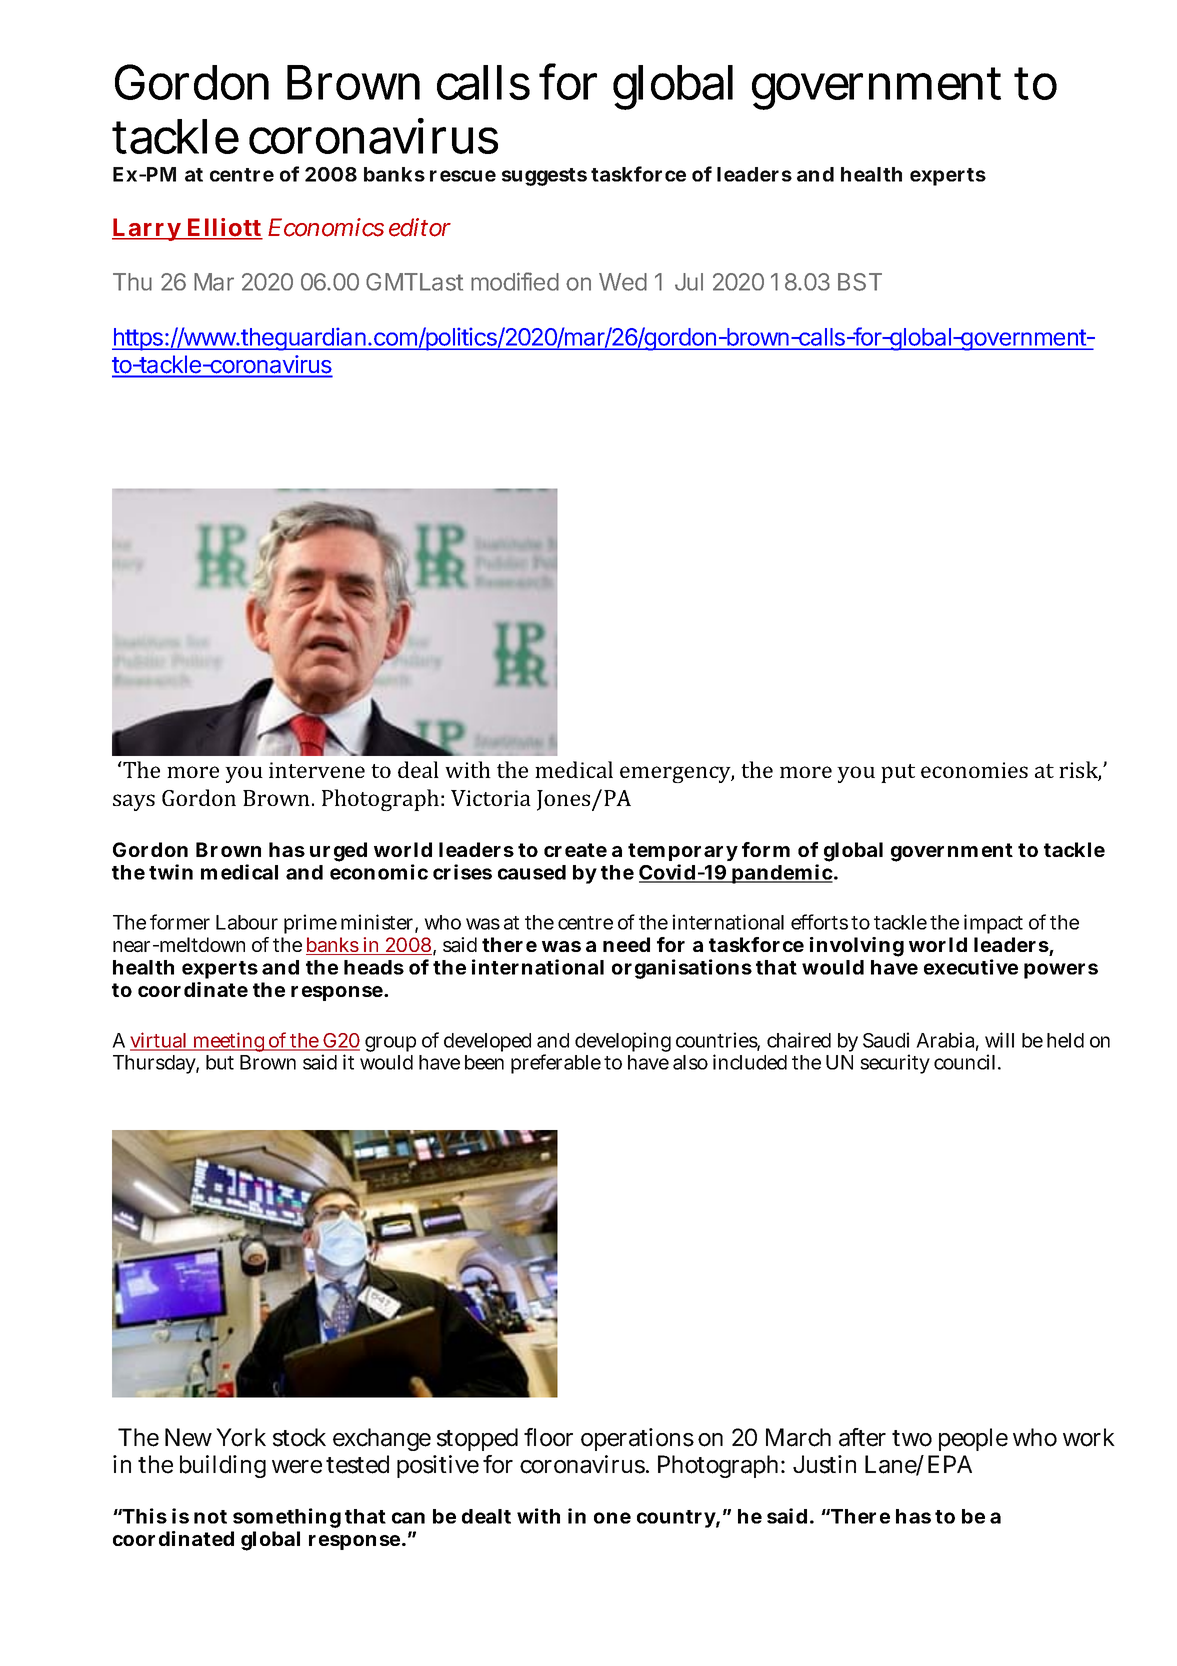  What do you see at coordinates (223, 1466) in the page?
I see `building` at bounding box center [223, 1466].
